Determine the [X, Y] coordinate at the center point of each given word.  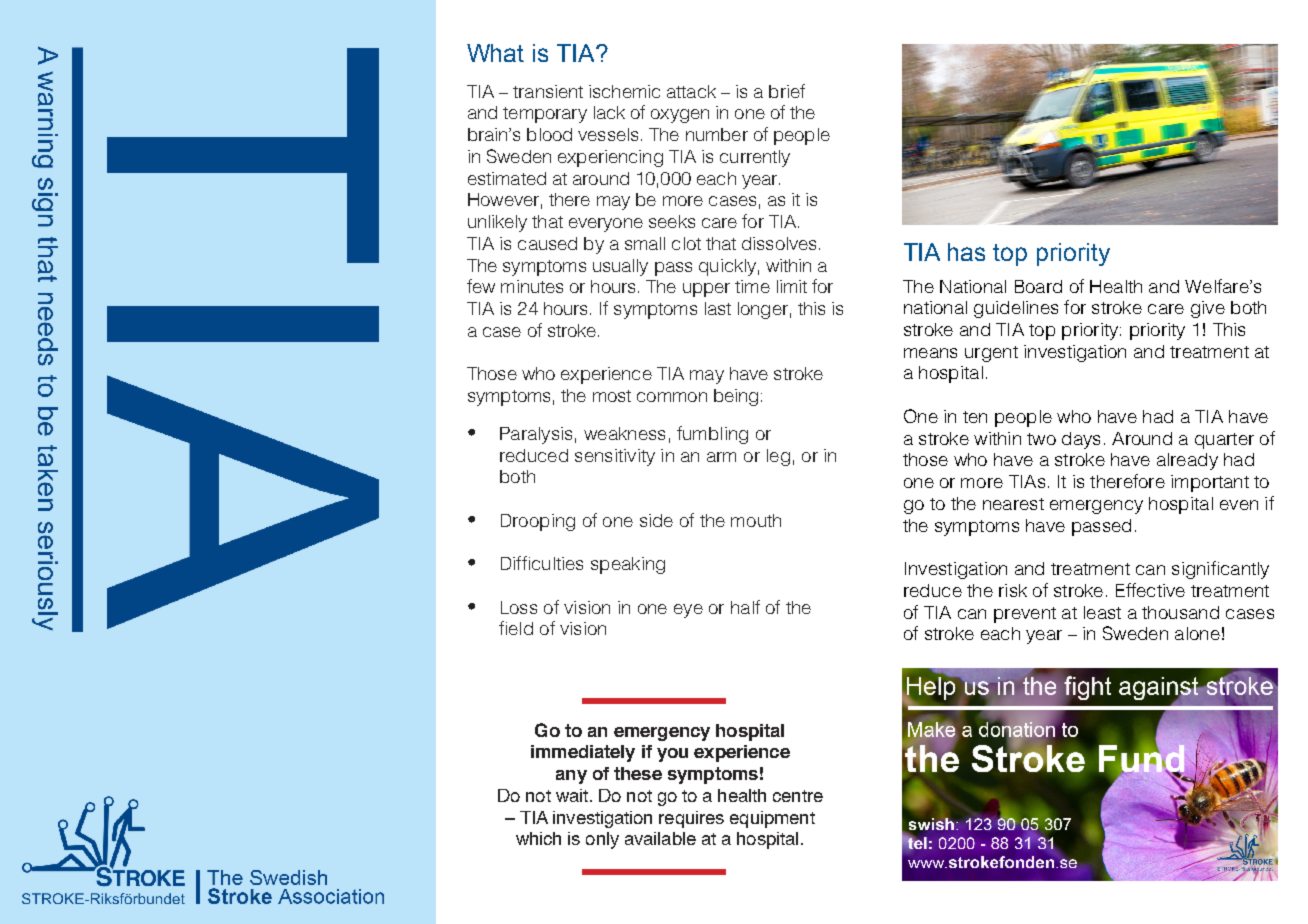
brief [787, 91]
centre [798, 796]
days [1081, 440]
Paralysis [536, 435]
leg [778, 457]
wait [572, 795]
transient [548, 91]
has [966, 252]
